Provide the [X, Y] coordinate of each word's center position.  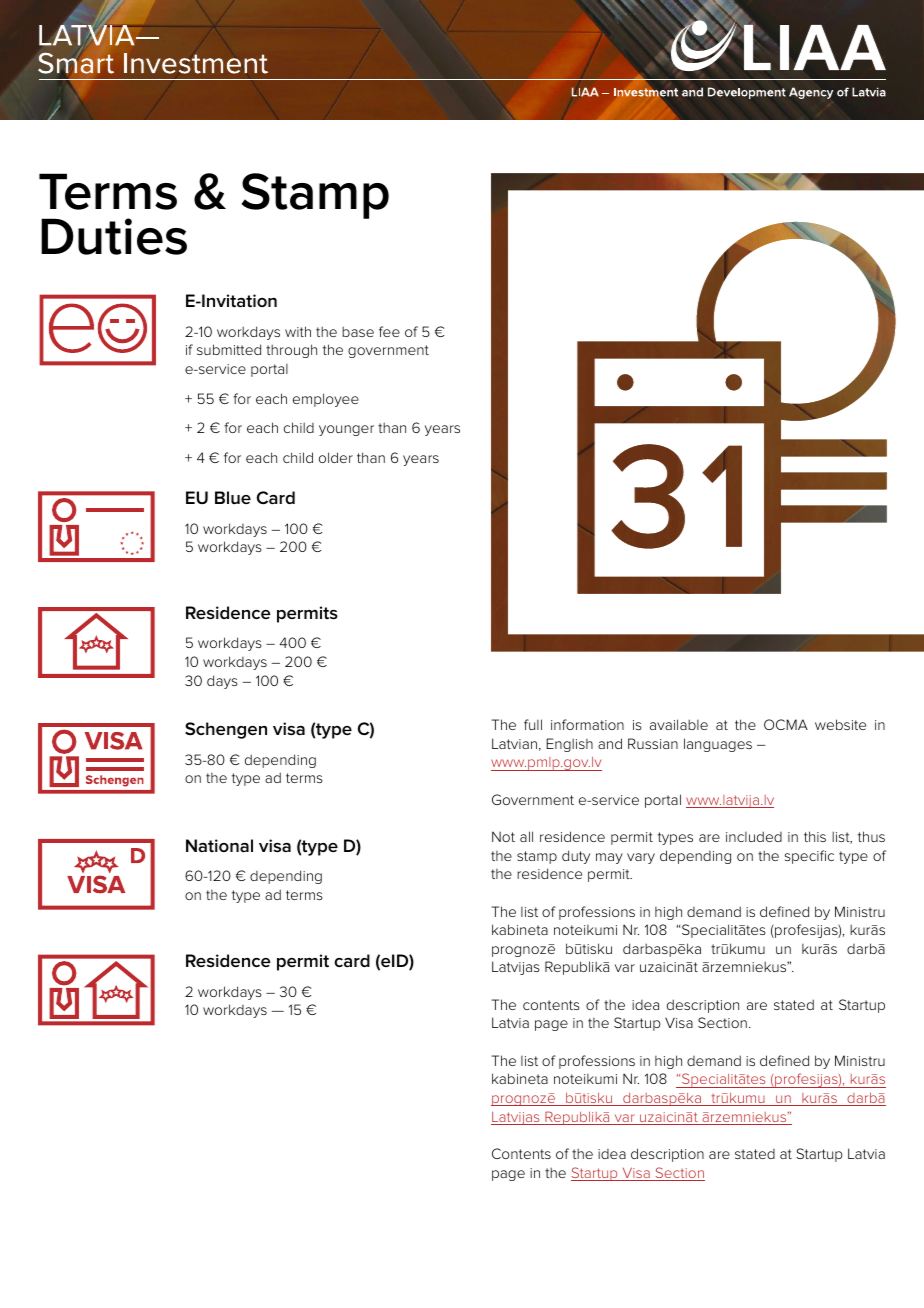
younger [346, 430]
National [219, 845]
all [526, 836]
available [679, 724]
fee [389, 331]
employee [326, 400]
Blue [233, 497]
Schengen [226, 730]
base [358, 331]
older [336, 457]
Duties [114, 236]
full [533, 724]
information [587, 724]
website [840, 724]
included [754, 836]
